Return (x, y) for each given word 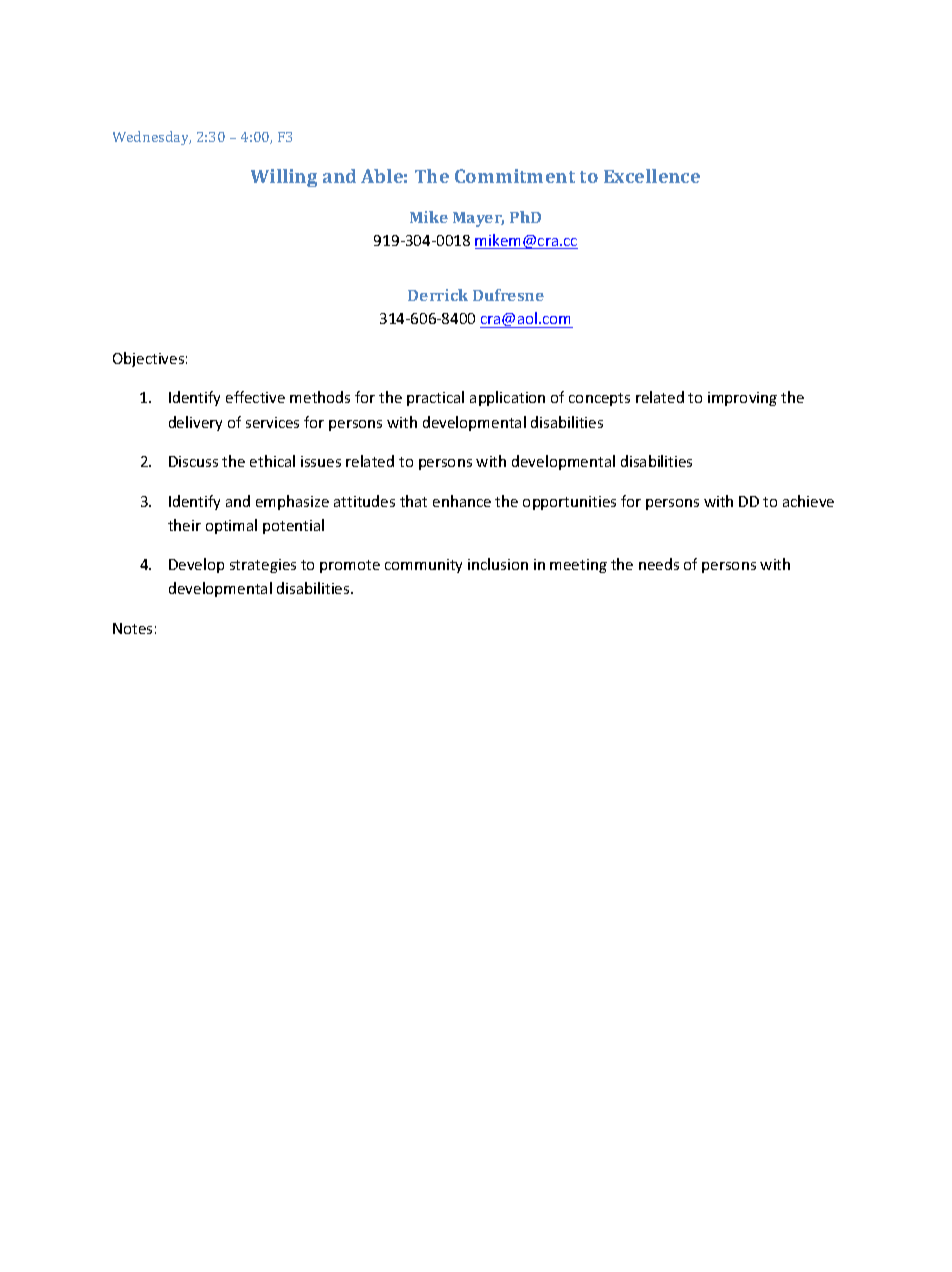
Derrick (438, 295)
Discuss (193, 461)
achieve (808, 501)
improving (742, 399)
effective (255, 397)
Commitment (515, 176)
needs (659, 564)
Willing (284, 178)
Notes (132, 628)
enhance (462, 501)
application (507, 398)
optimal (231, 526)
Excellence (652, 176)
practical (435, 398)
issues (321, 461)
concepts (599, 399)
